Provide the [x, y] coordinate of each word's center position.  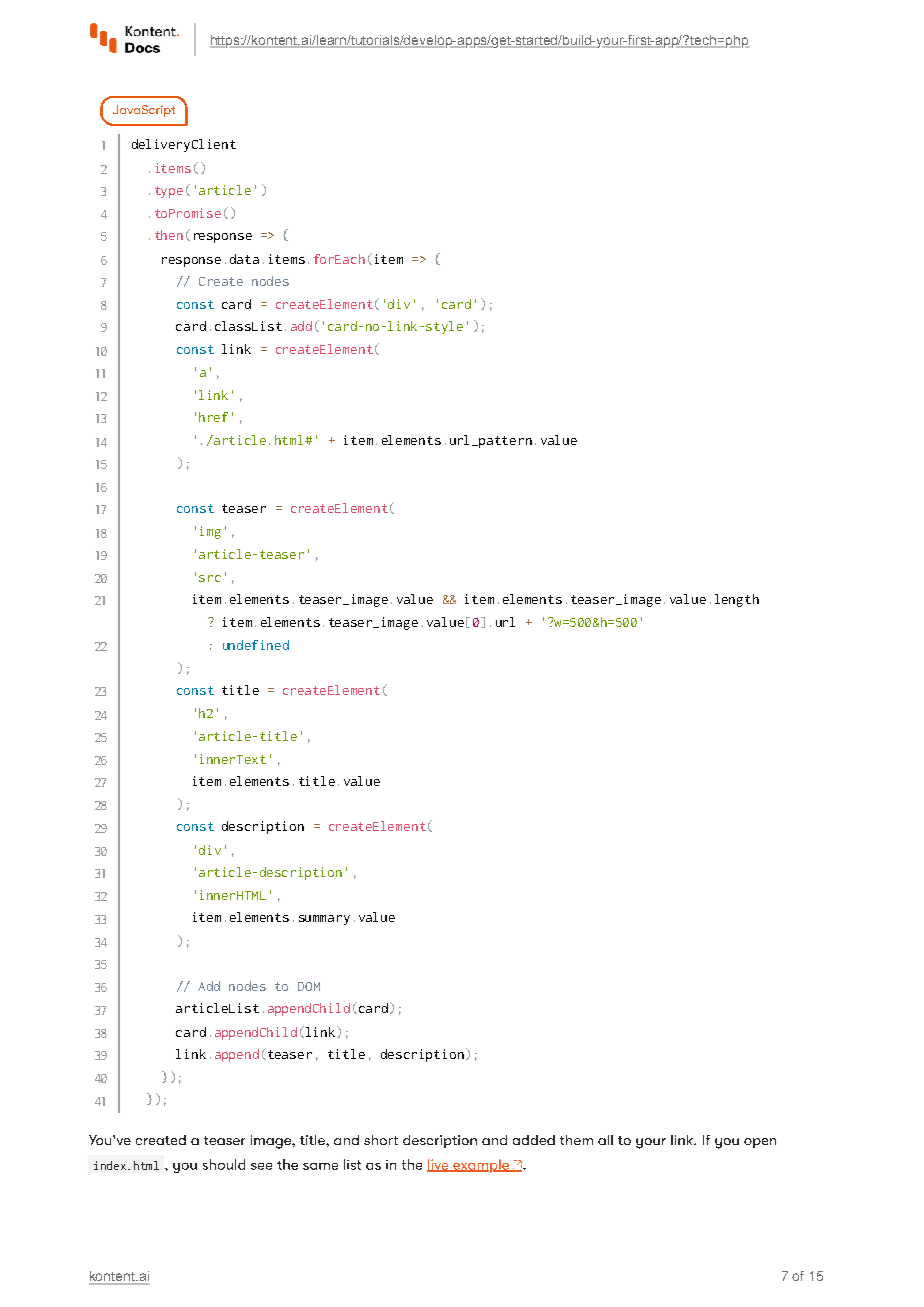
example [481, 1166]
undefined [256, 645]
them [576, 1140]
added [534, 1140]
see [261, 1166]
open [760, 1143]
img [210, 532]
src [210, 578]
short [381, 1140]
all [605, 1140]
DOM [309, 986]
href [213, 417]
